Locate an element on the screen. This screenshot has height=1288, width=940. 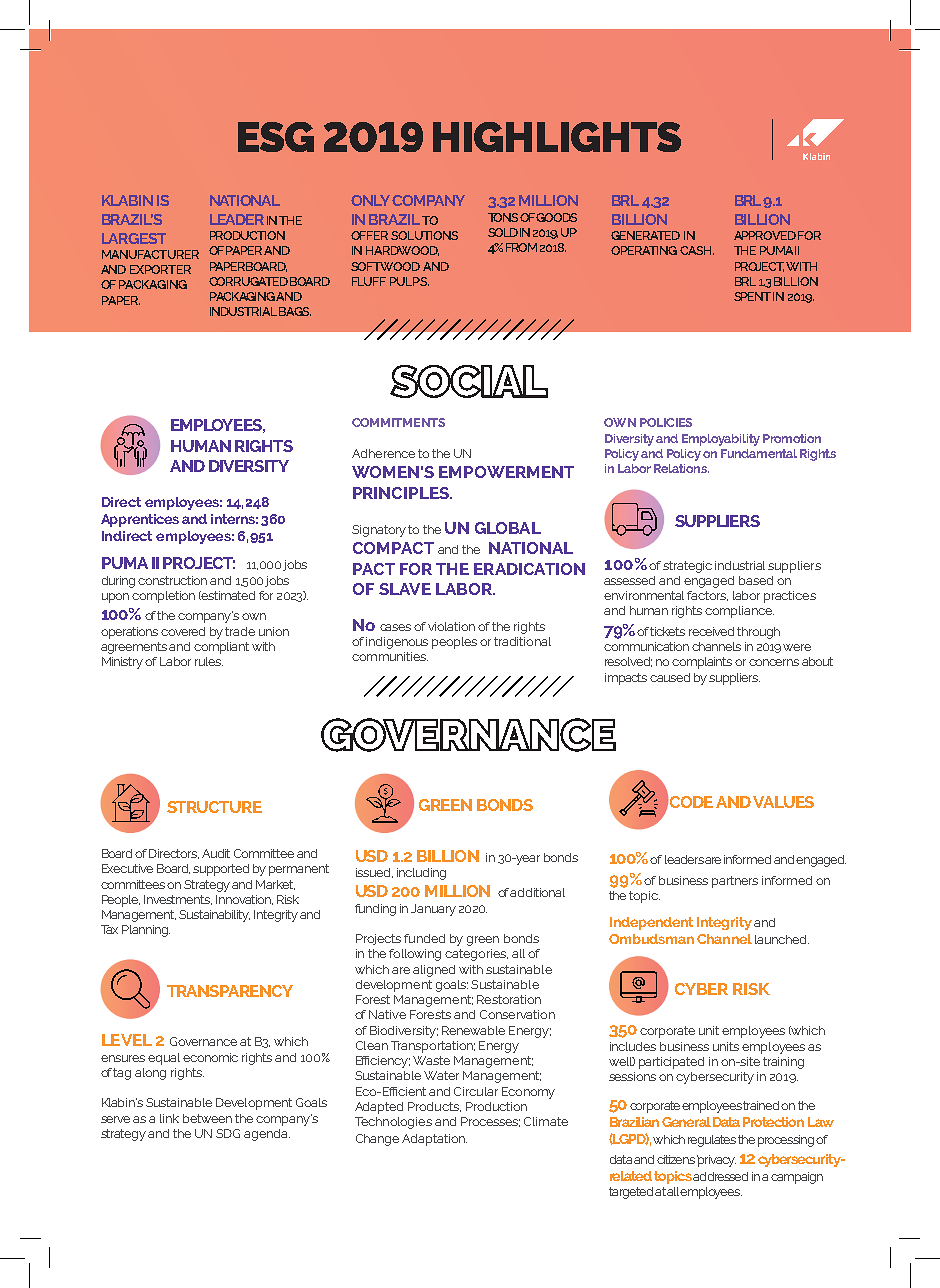
Employability is located at coordinates (721, 440).
